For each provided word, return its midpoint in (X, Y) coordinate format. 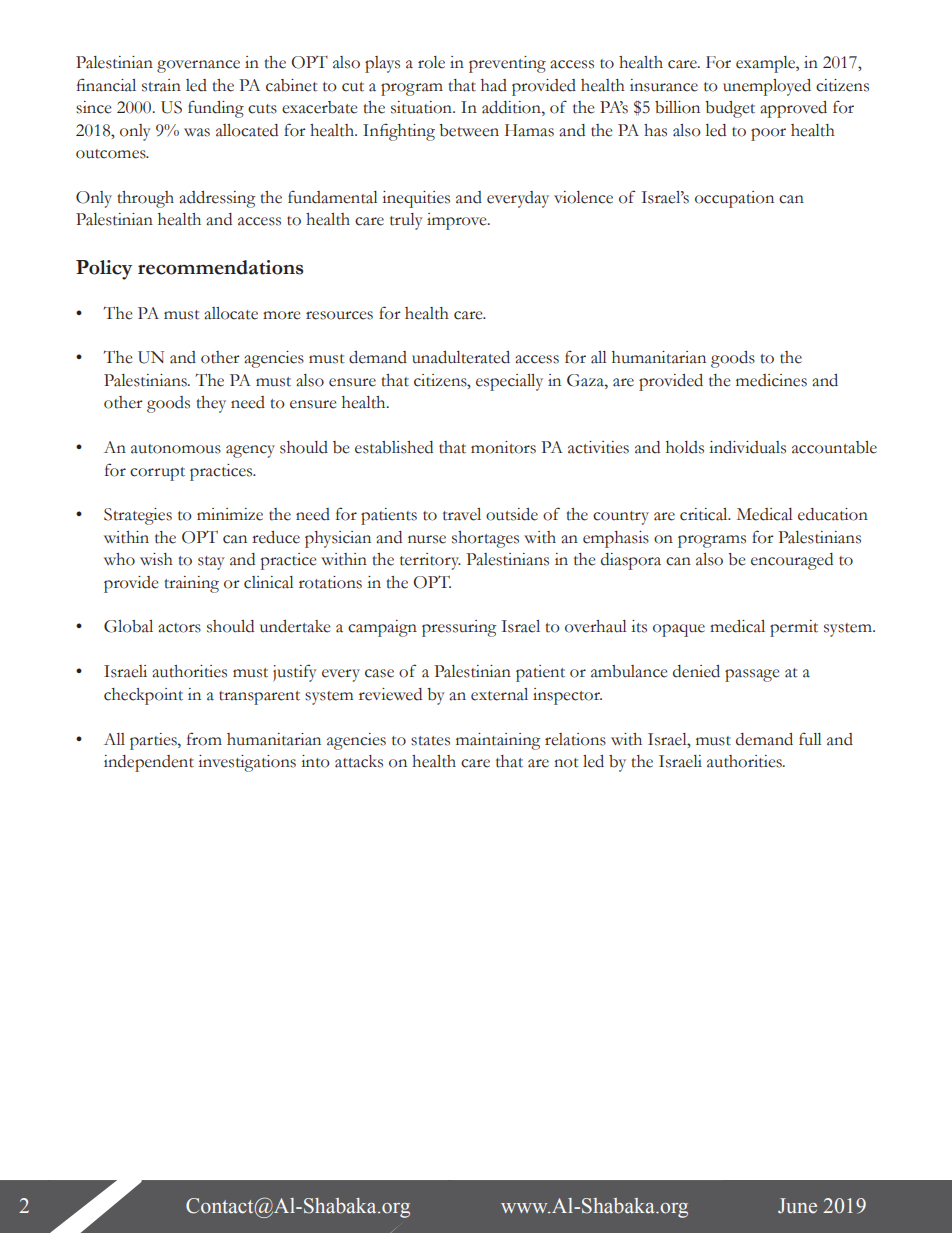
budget (730, 109)
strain (161, 85)
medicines (771, 380)
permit (794, 628)
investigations (247, 763)
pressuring (459, 628)
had (494, 85)
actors (179, 628)
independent (149, 763)
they (211, 404)
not (566, 763)
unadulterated (461, 357)
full (810, 739)
